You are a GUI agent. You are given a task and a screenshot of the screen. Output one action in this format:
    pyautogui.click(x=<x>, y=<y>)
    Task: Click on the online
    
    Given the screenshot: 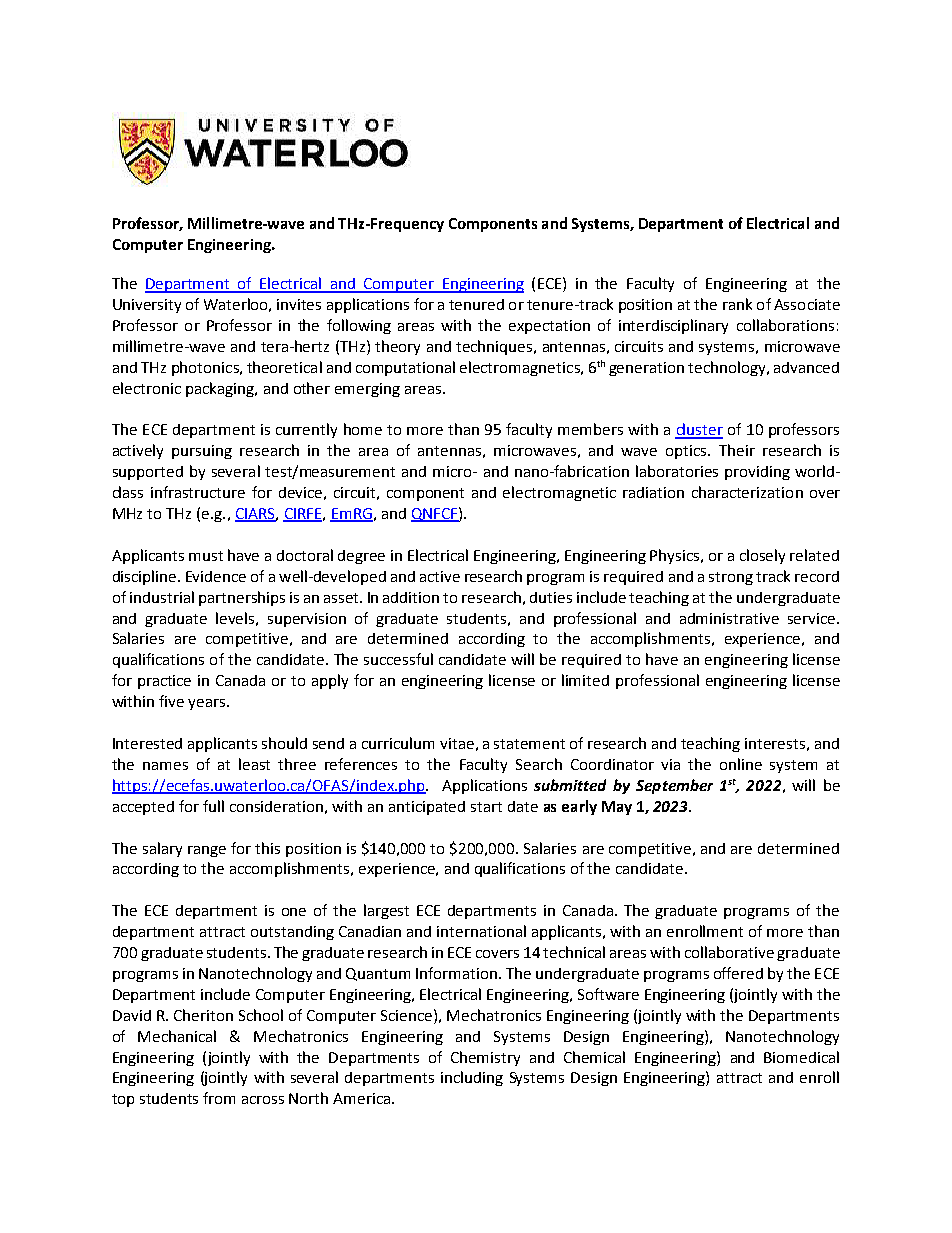 What is the action you would take?
    pyautogui.click(x=741, y=764)
